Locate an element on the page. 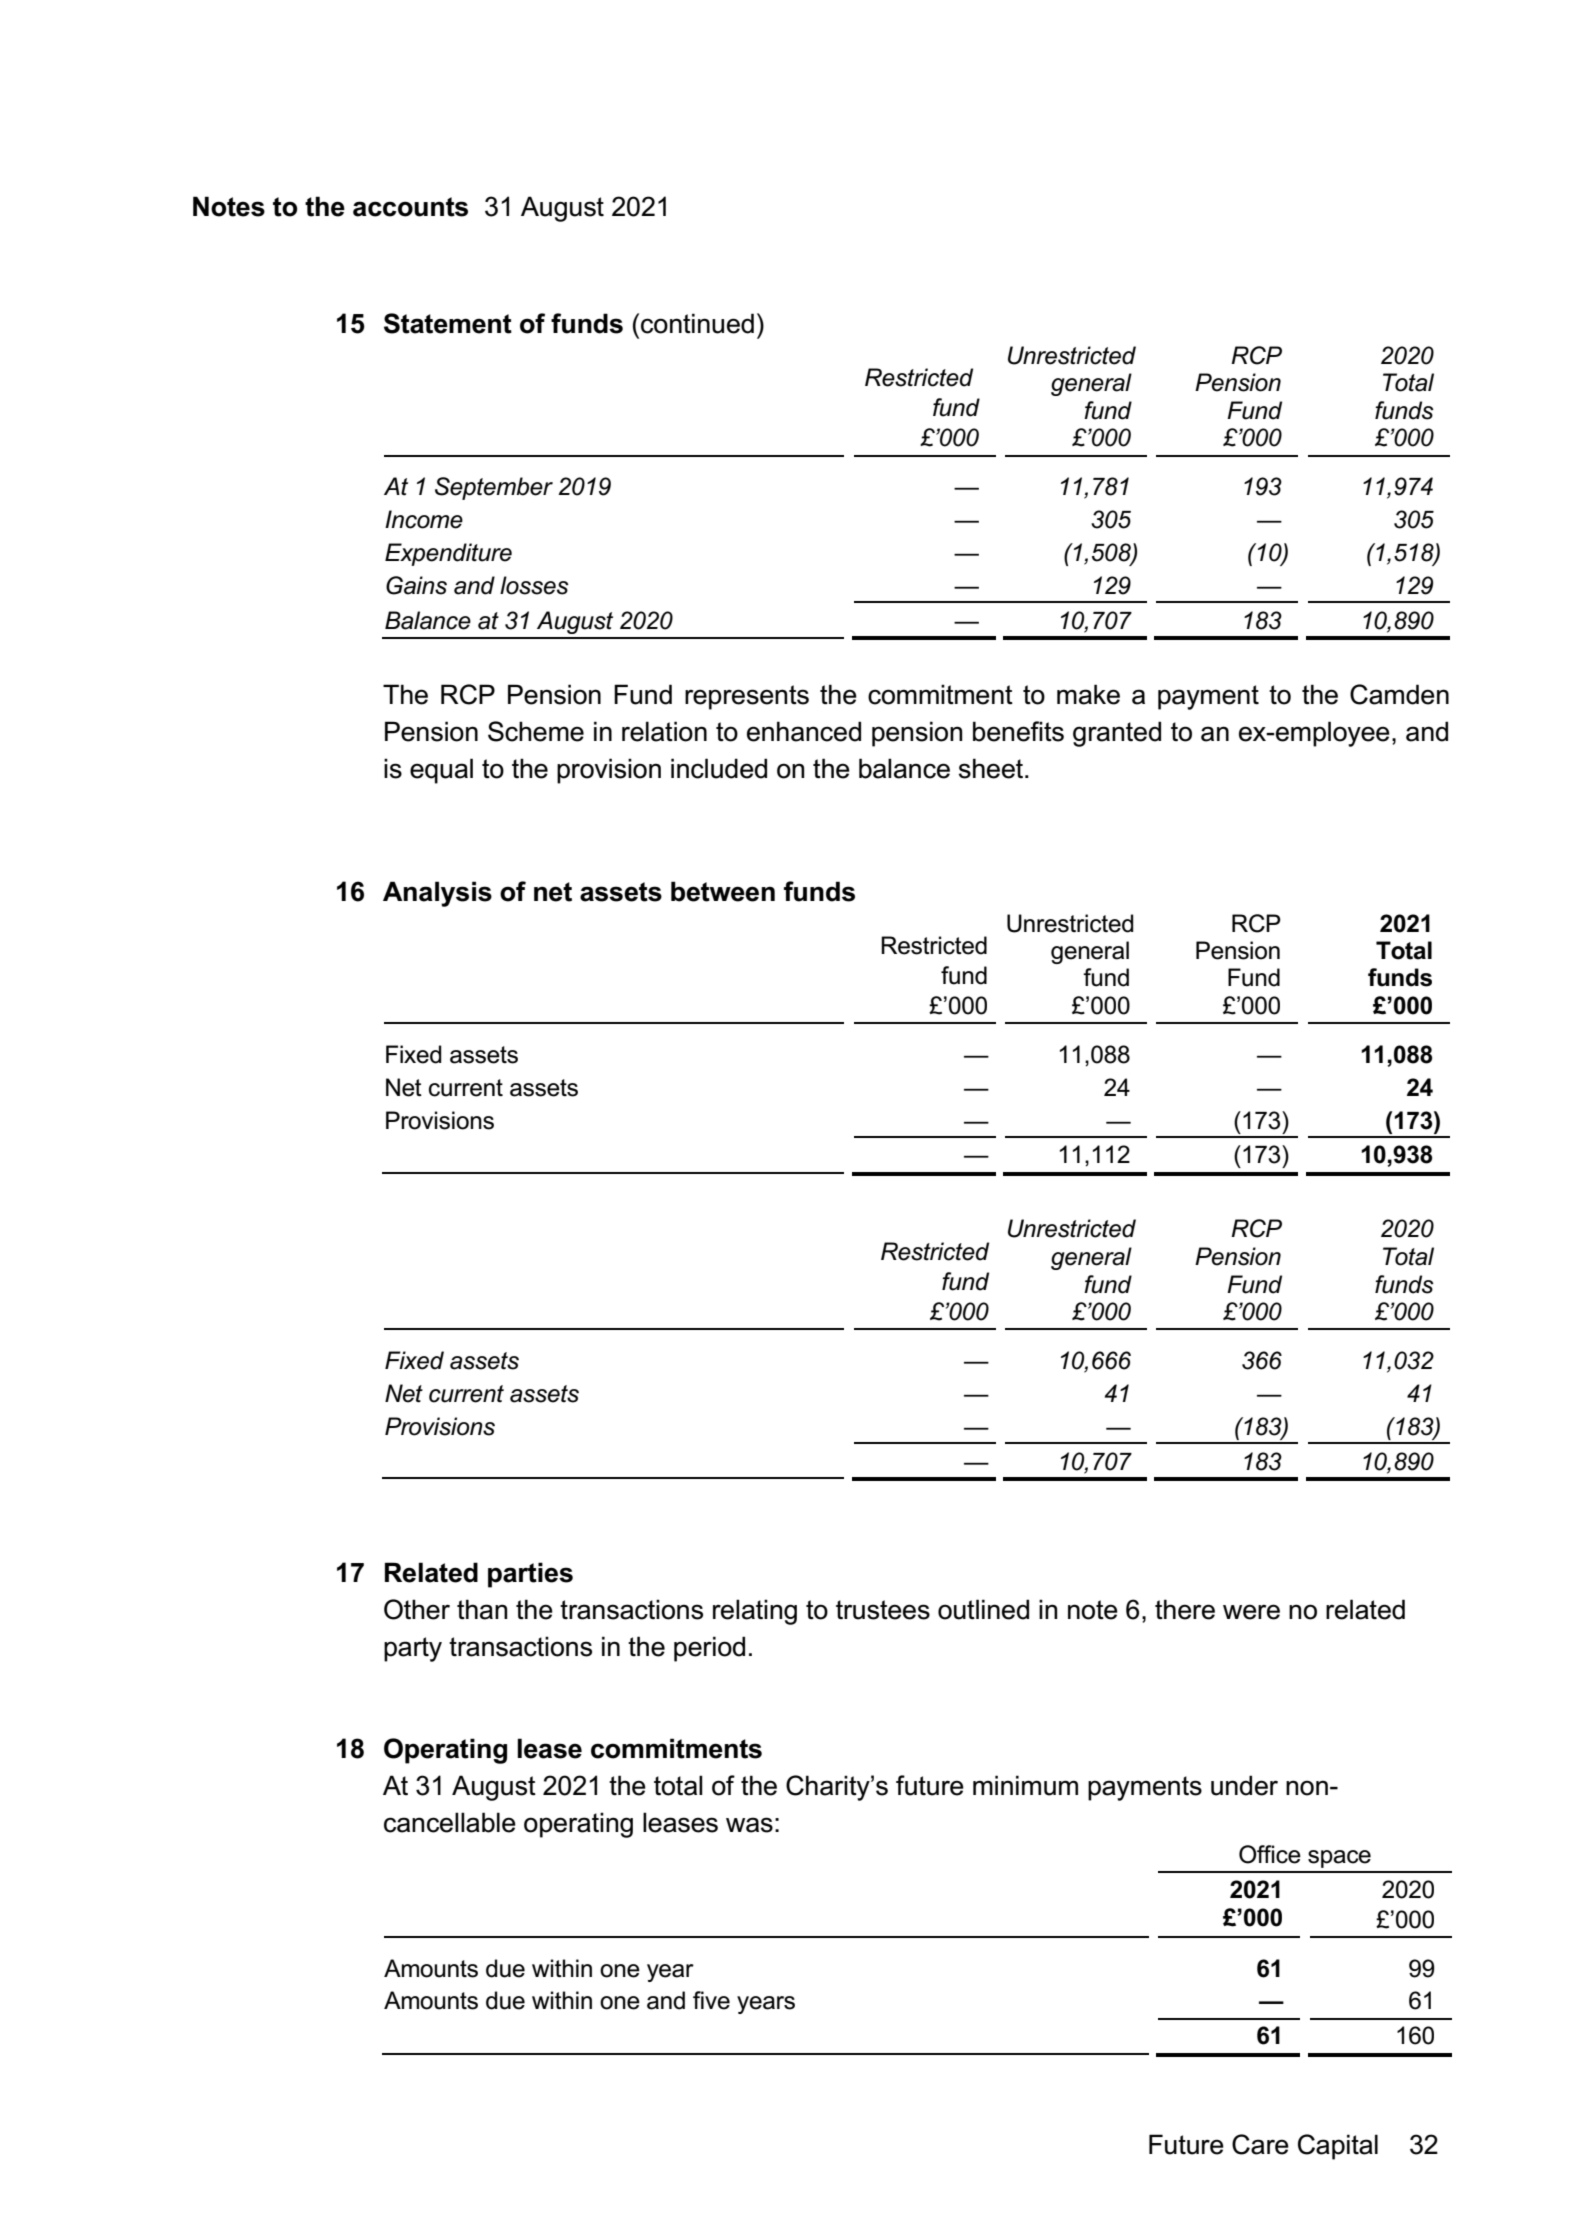 The width and height of the page is (1583, 2240). sheet is located at coordinates (992, 768).
